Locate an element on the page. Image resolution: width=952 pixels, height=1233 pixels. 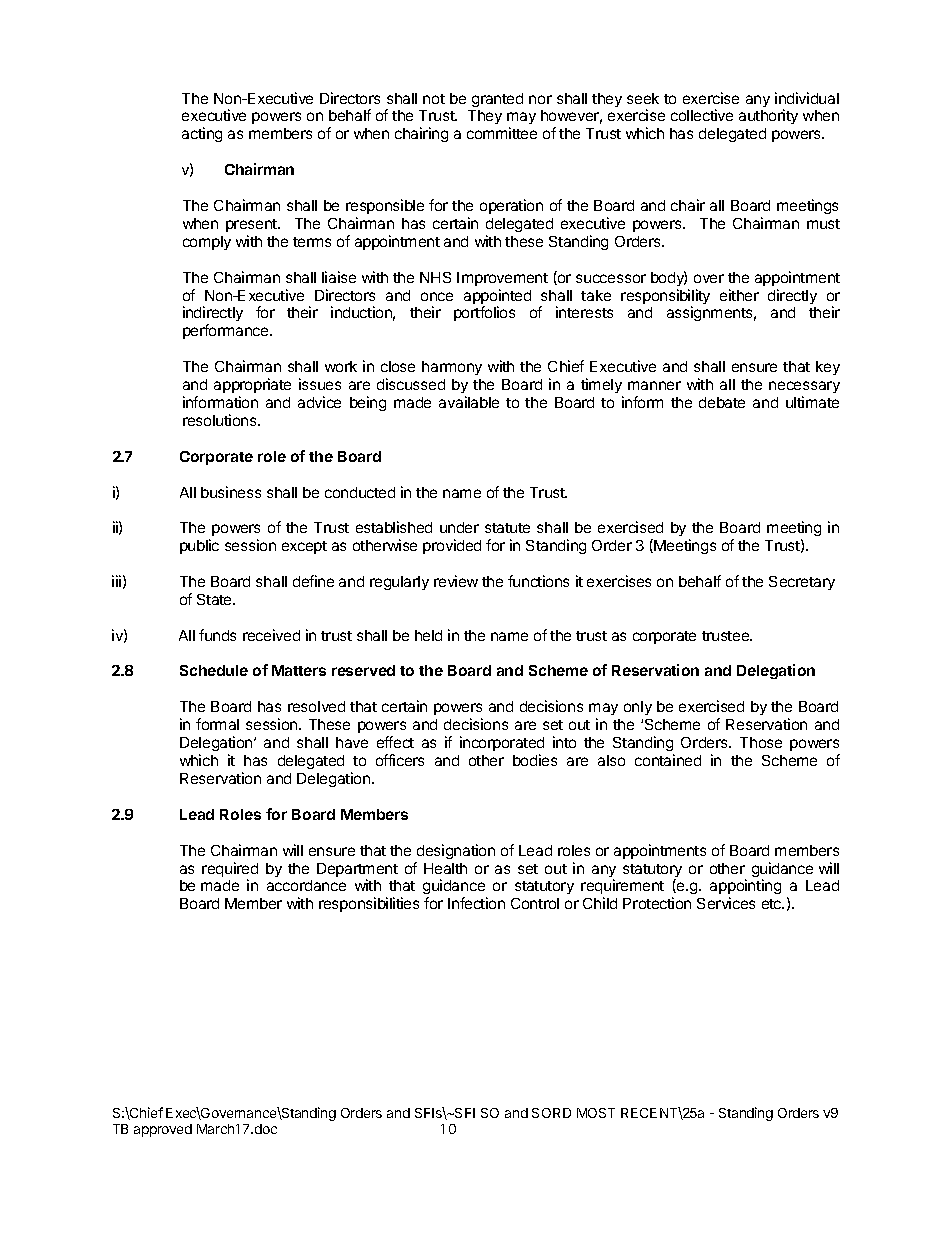
MOST is located at coordinates (596, 1113).
